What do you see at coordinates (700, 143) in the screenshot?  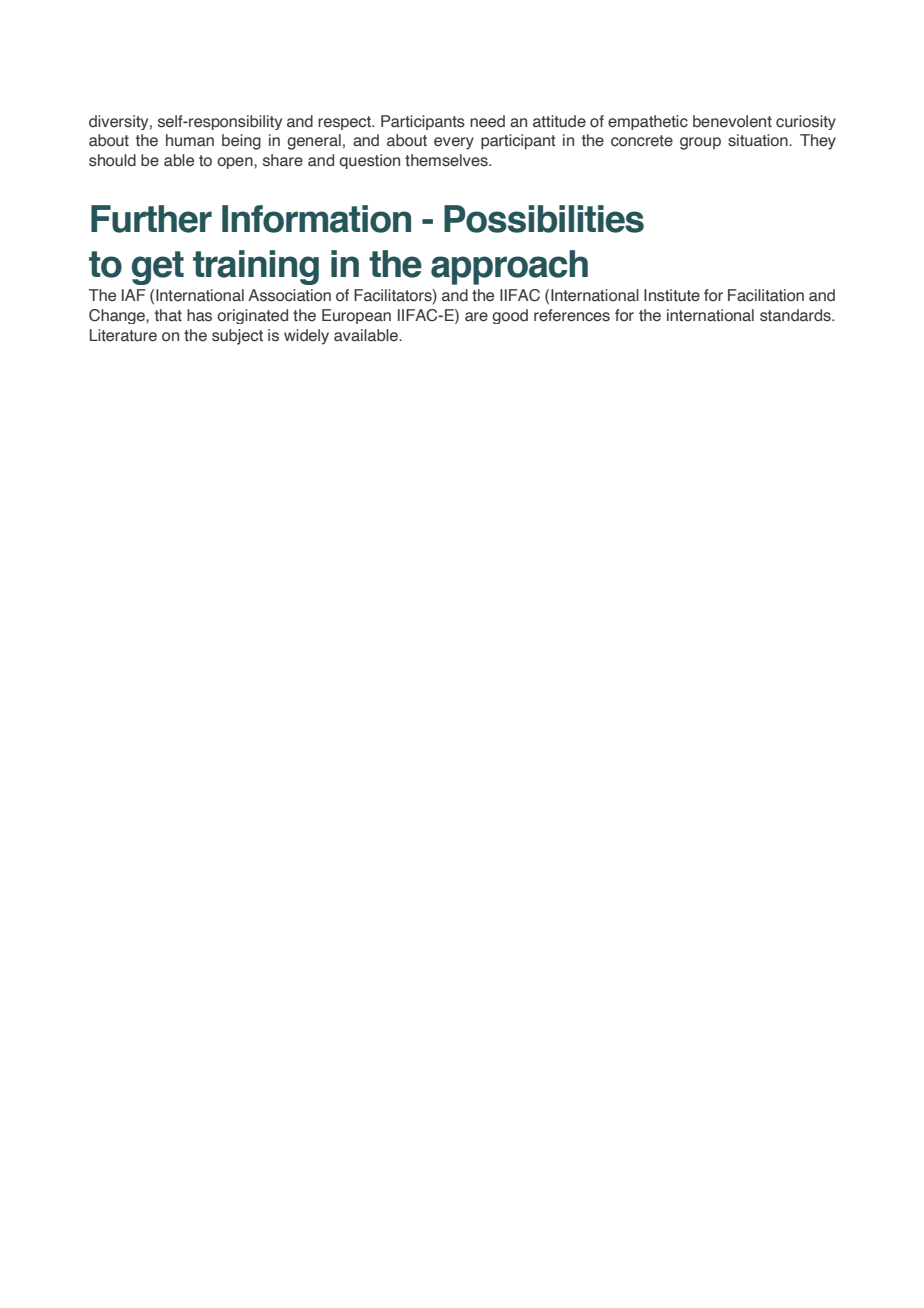 I see `group` at bounding box center [700, 143].
